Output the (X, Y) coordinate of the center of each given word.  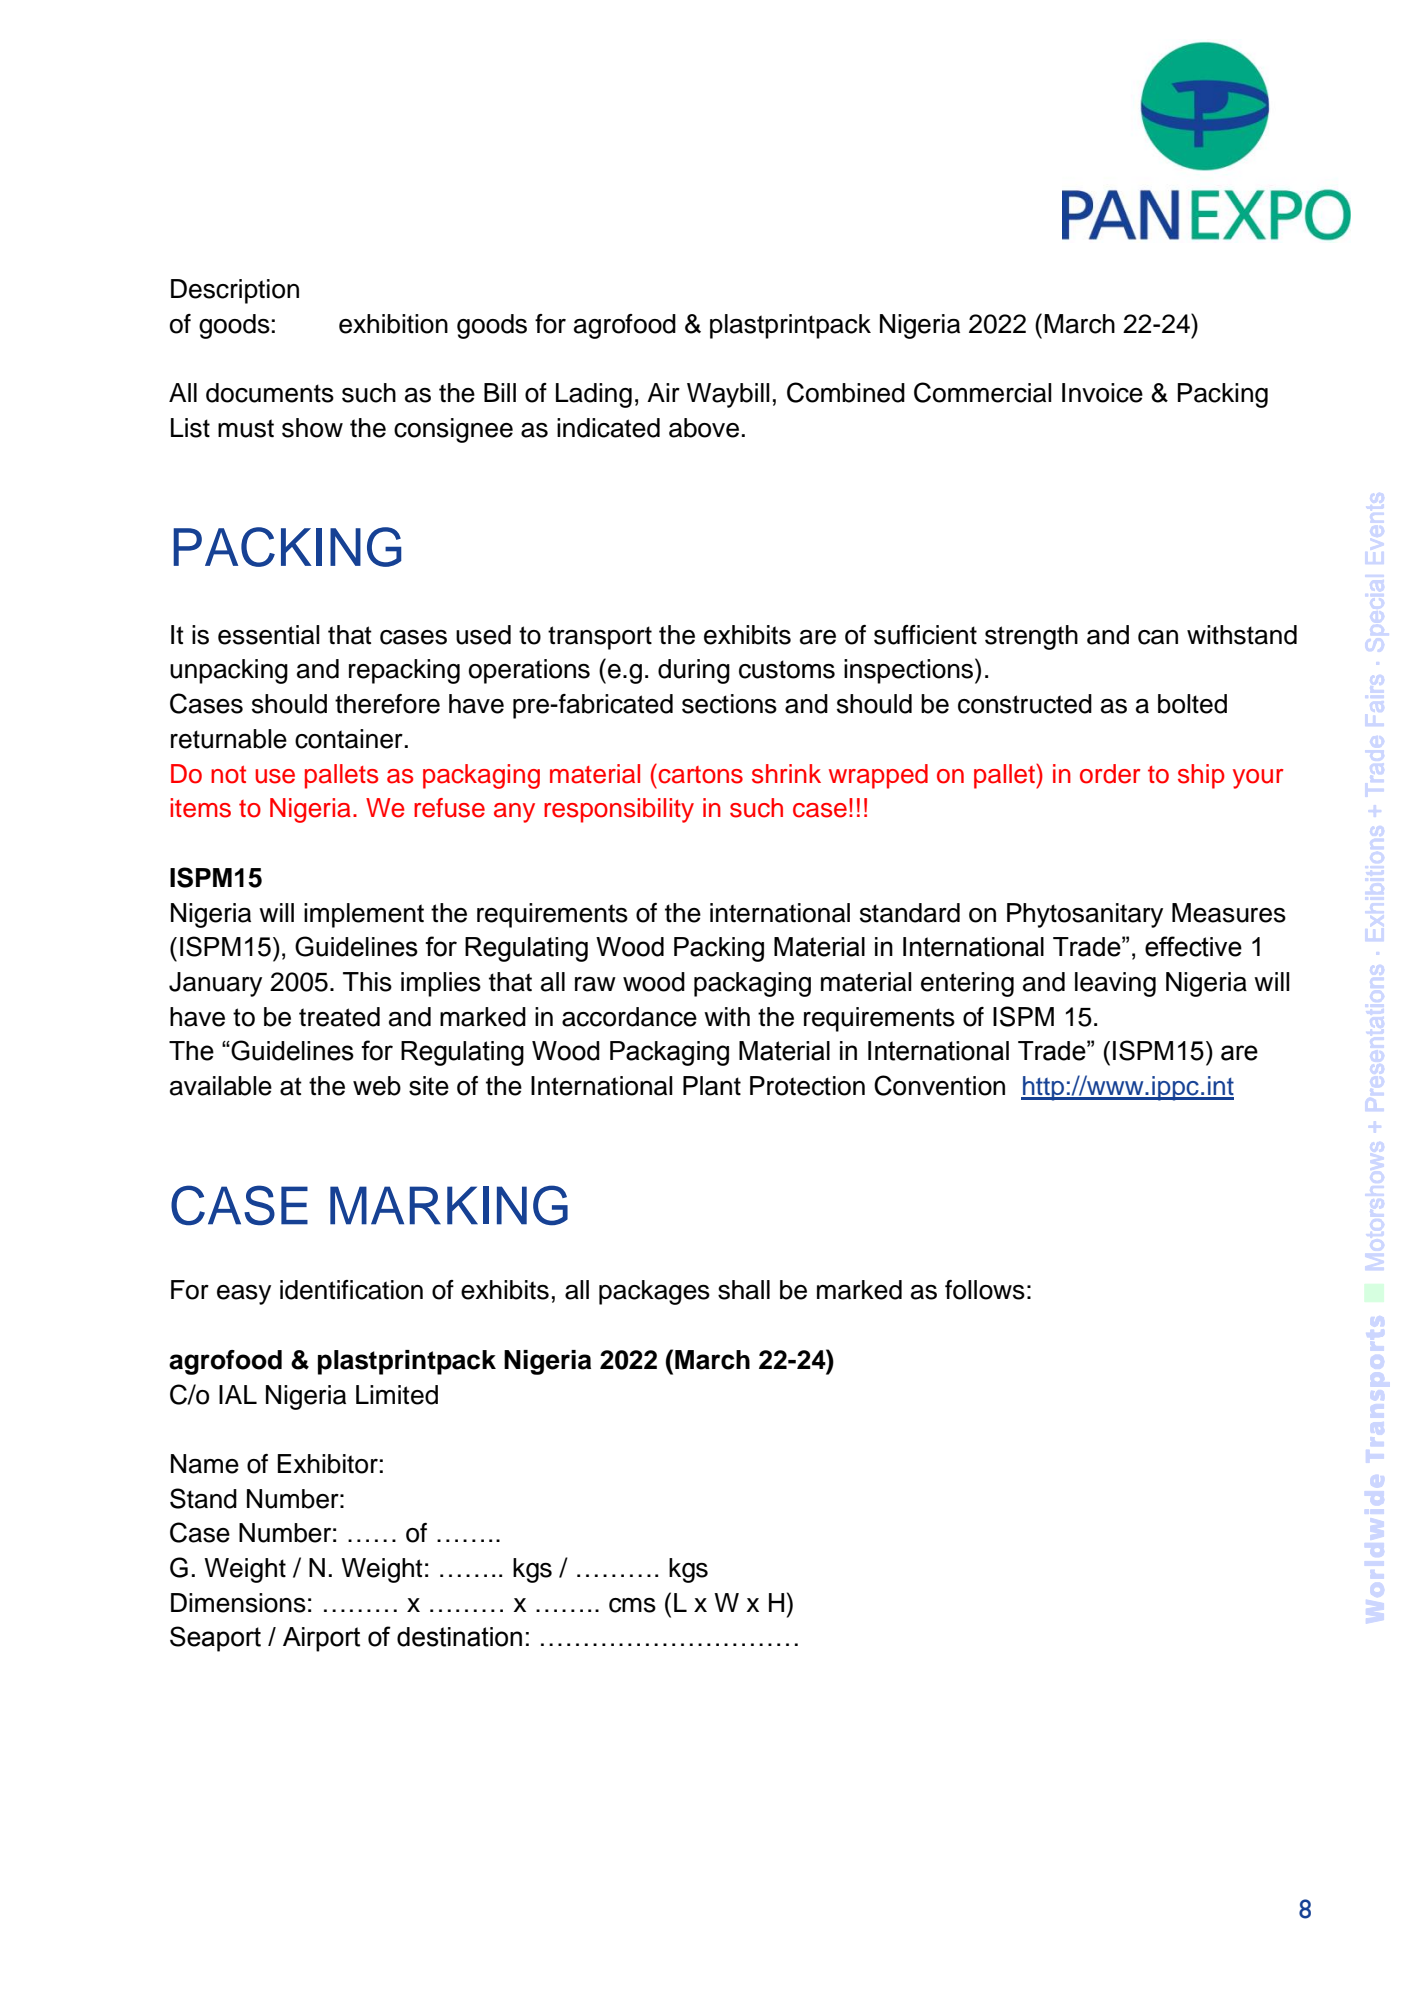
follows (985, 1290)
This (367, 982)
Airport (321, 1639)
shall (744, 1290)
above (704, 428)
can (1158, 637)
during (694, 671)
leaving (1115, 984)
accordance (629, 1017)
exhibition (393, 324)
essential (269, 635)
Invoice (1102, 393)
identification (351, 1290)
